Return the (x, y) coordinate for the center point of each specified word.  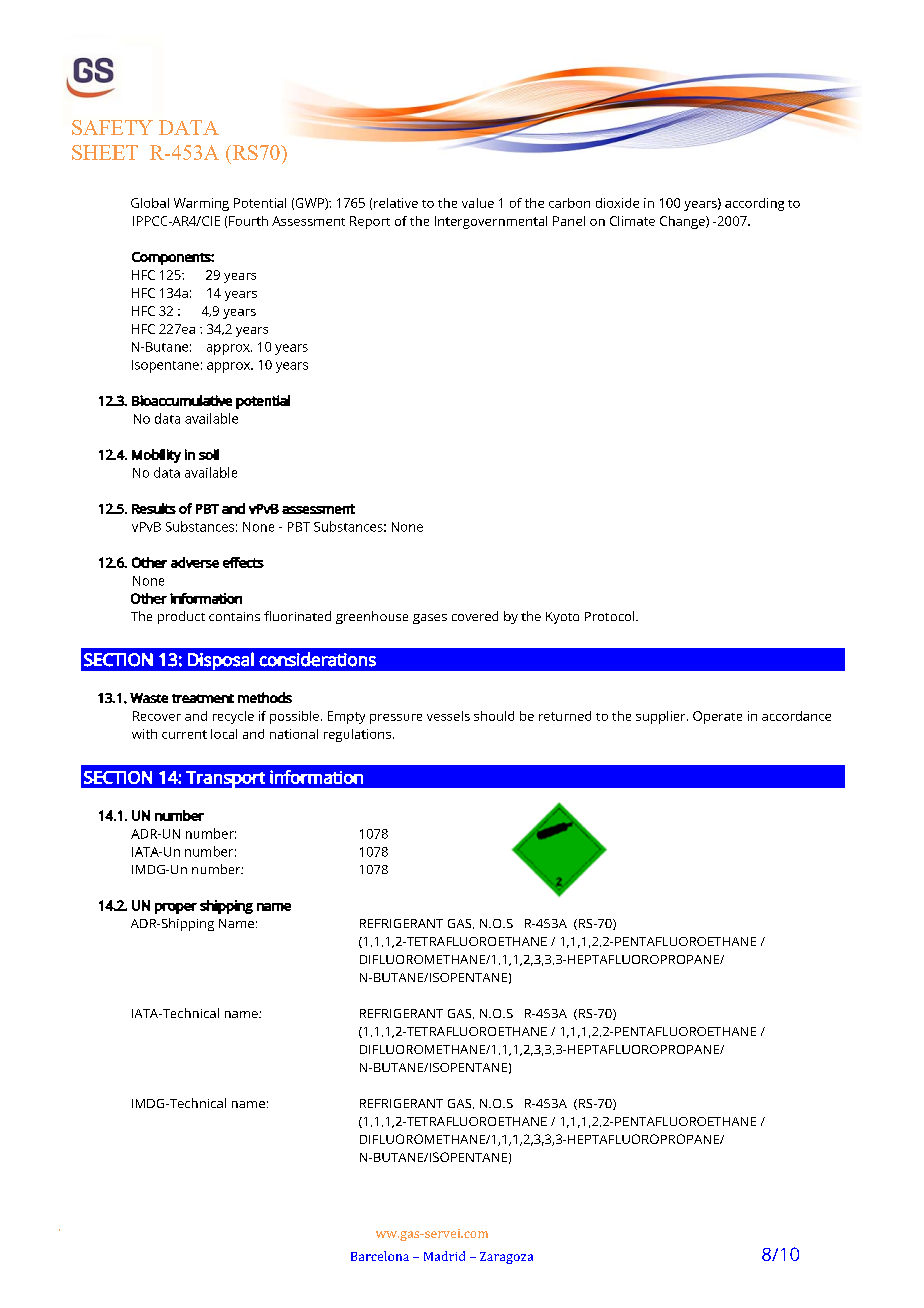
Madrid (444, 1256)
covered (475, 616)
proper (176, 908)
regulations (359, 735)
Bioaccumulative (182, 400)
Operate (717, 717)
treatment (203, 698)
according (754, 204)
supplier (662, 717)
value (478, 203)
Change (683, 222)
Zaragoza (506, 1258)
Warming (201, 204)
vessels (448, 716)
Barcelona (380, 1256)
